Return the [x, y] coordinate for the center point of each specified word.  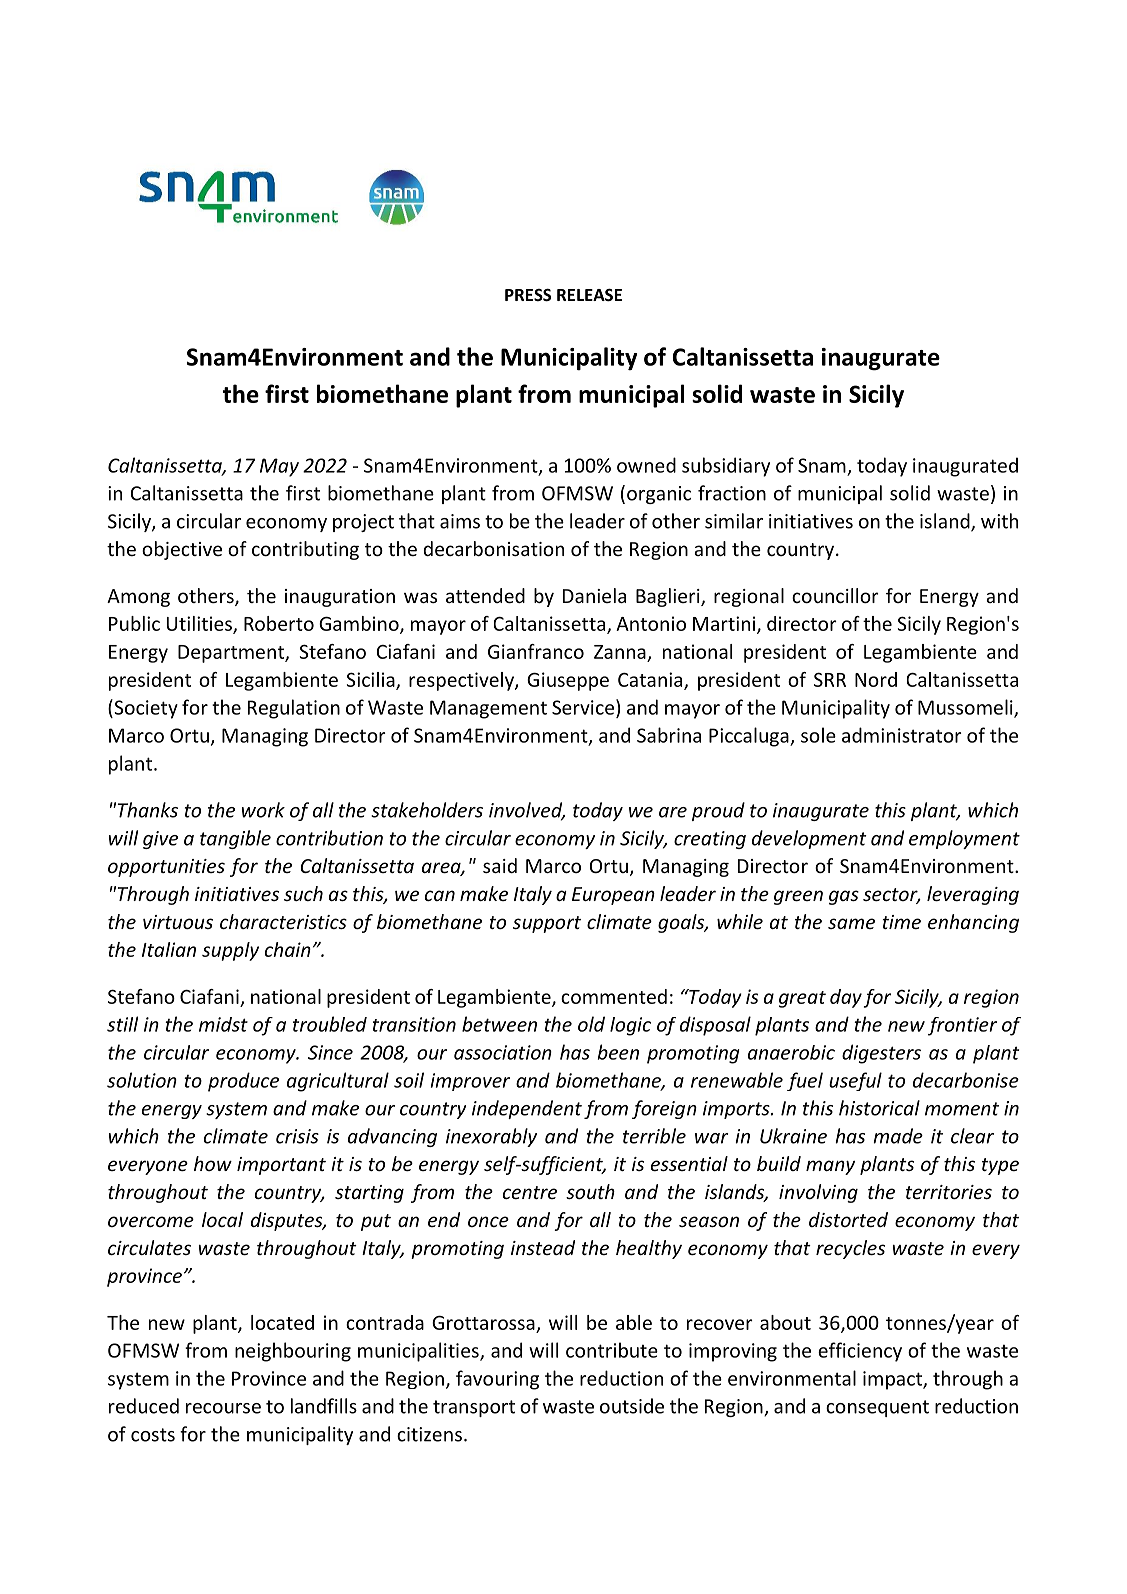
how [213, 1163]
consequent [877, 1408]
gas [844, 897]
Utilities [200, 624]
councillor [835, 595]
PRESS [528, 295]
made [898, 1136]
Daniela [594, 595]
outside [632, 1406]
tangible [235, 839]
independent [527, 1109]
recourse [223, 1408]
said [500, 865]
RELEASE [589, 295]
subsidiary [726, 467]
